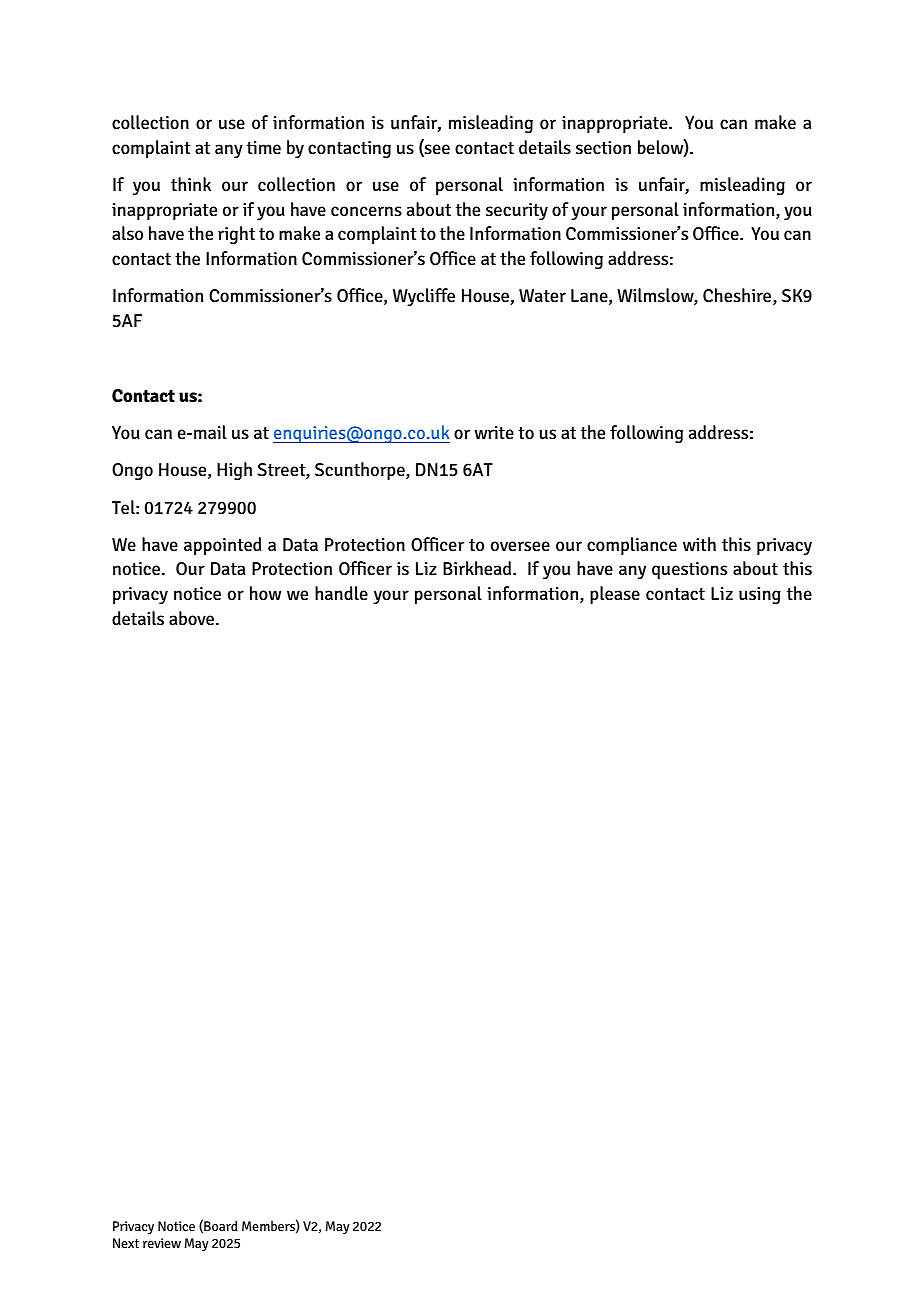 This screenshot has width=924, height=1308. What do you see at coordinates (341, 593) in the screenshot?
I see `handle` at bounding box center [341, 593].
